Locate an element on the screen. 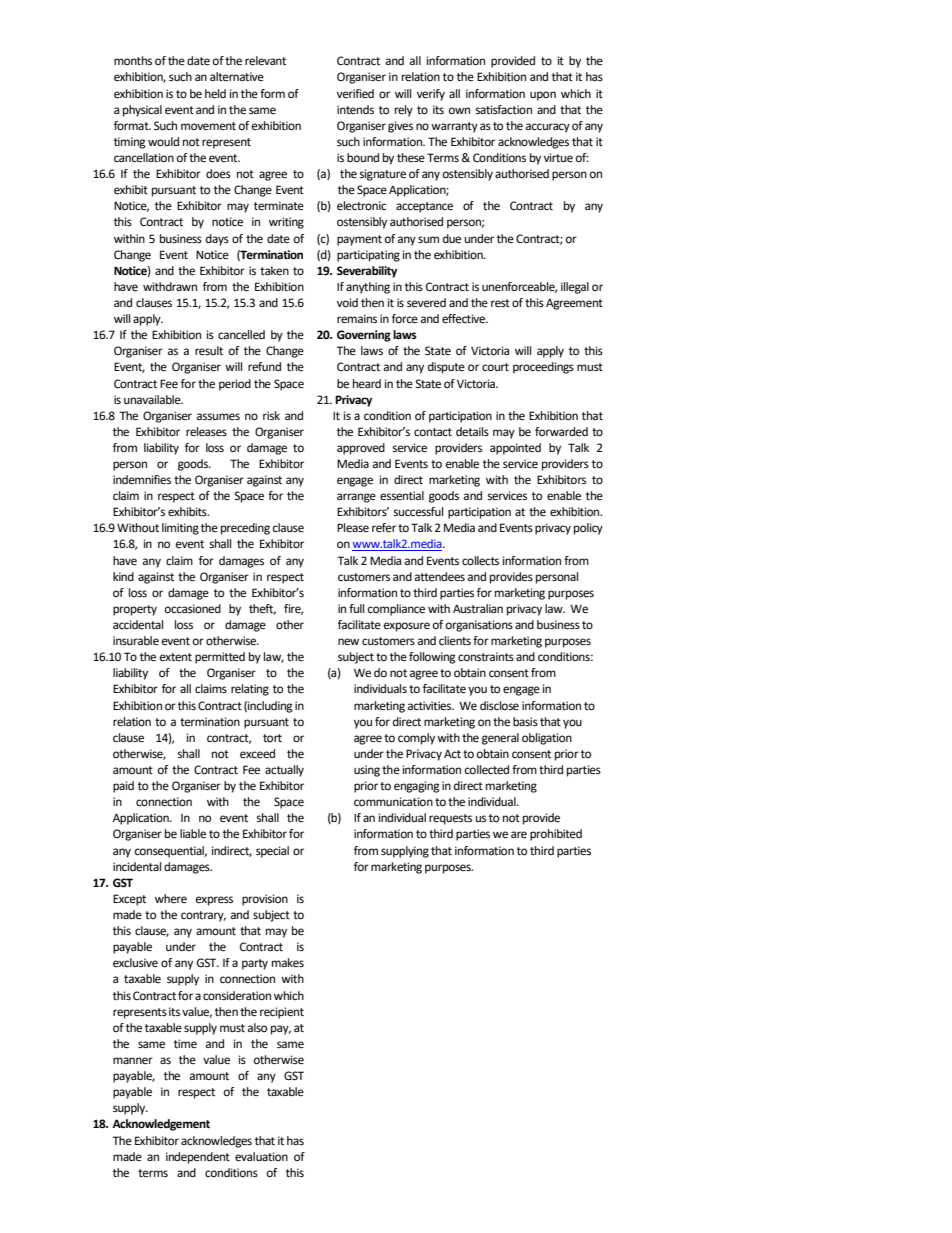 The width and height of the screenshot is (952, 1233). verified is located at coordinates (355, 94).
